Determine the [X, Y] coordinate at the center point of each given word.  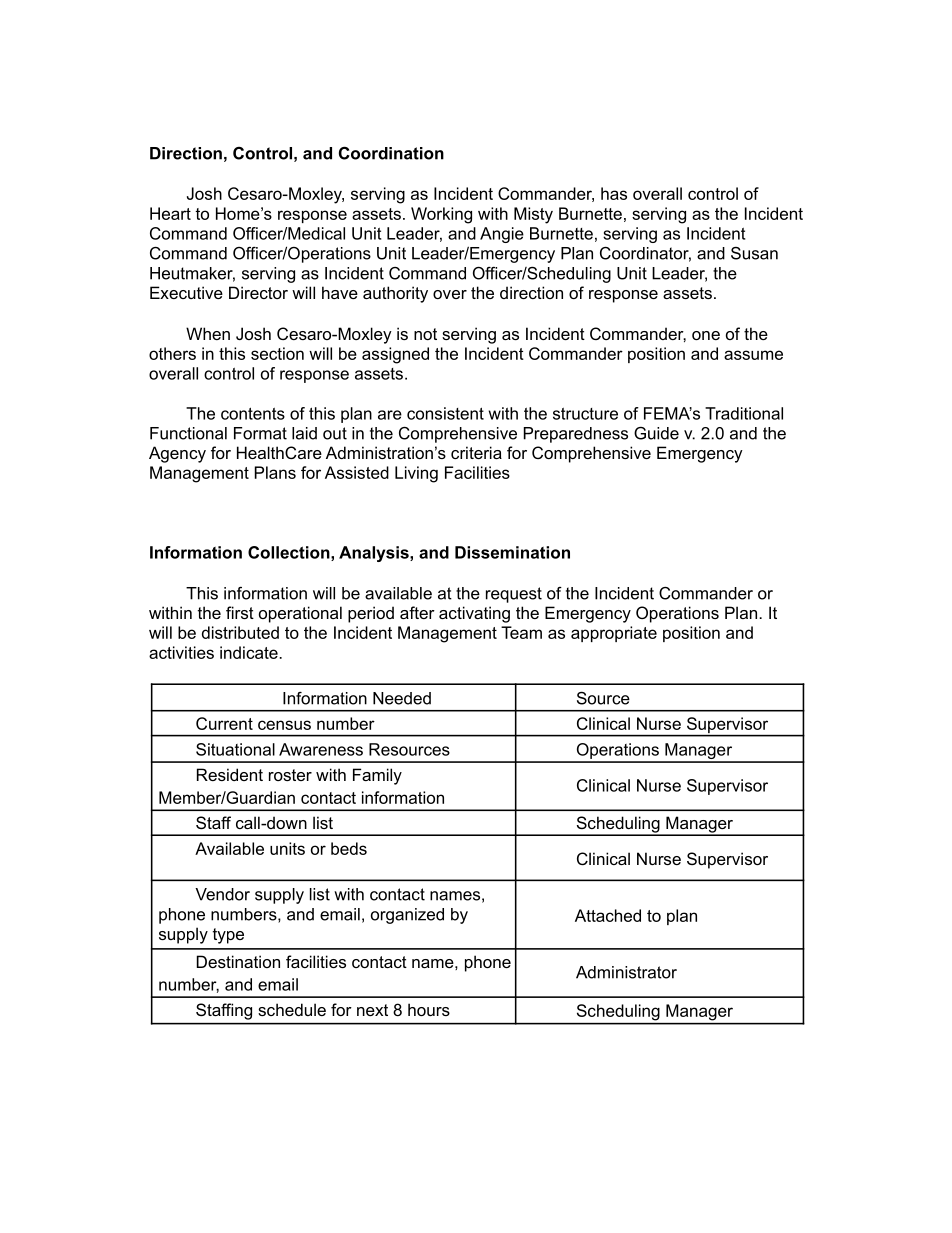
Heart [170, 213]
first [240, 612]
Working [441, 215]
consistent [445, 413]
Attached [608, 915]
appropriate [614, 634]
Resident [230, 774]
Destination [238, 961]
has [614, 193]
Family [377, 776]
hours [429, 1009]
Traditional [744, 413]
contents [253, 413]
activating [474, 614]
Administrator [626, 972]
